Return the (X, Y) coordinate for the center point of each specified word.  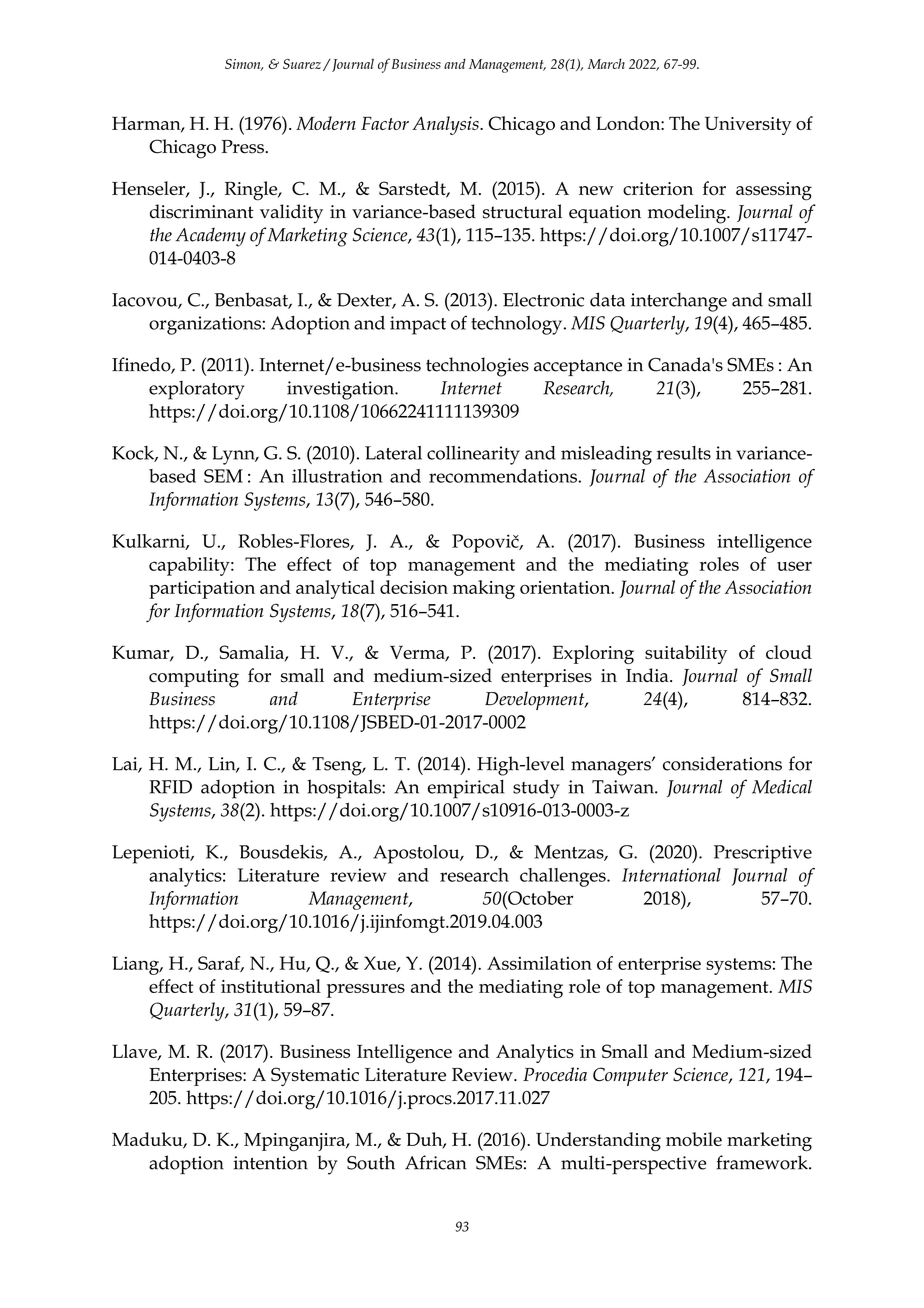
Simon (244, 65)
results (684, 453)
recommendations (504, 476)
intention (270, 1163)
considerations (722, 763)
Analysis (446, 125)
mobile (694, 1139)
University (748, 125)
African (436, 1162)
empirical (466, 789)
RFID (170, 787)
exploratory (197, 390)
